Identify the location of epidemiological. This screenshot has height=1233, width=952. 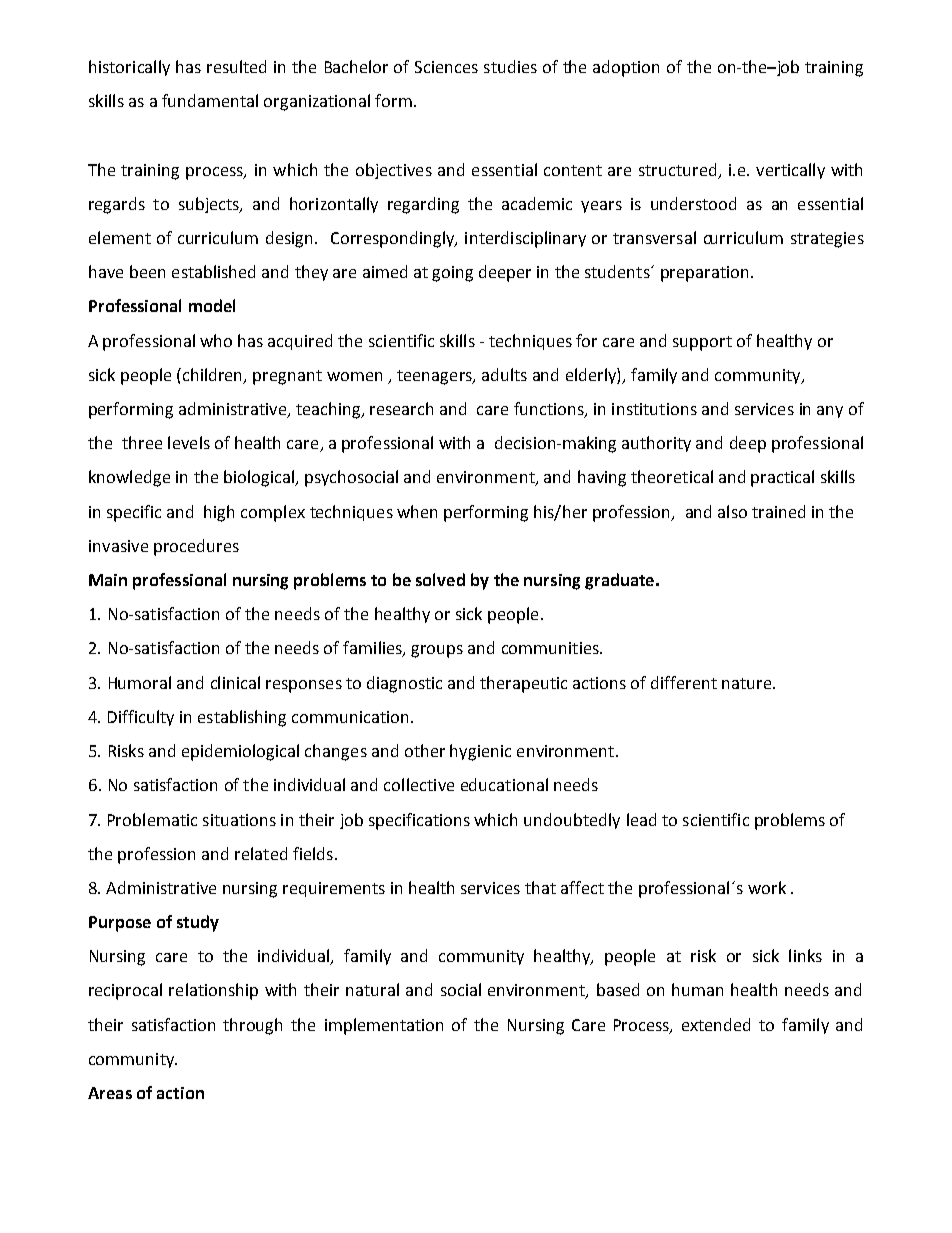
(240, 752).
